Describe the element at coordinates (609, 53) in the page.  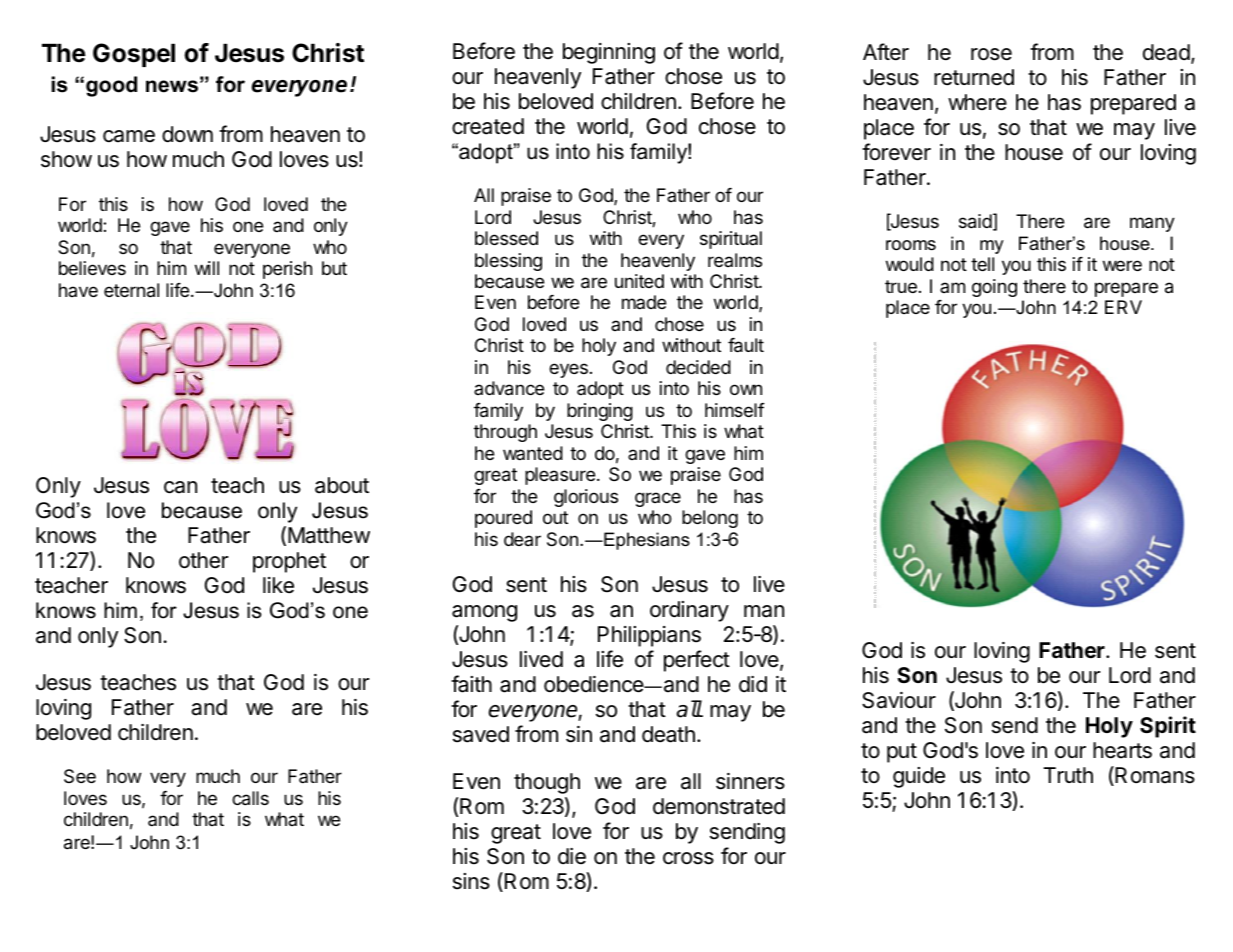
I see `beginning` at that location.
